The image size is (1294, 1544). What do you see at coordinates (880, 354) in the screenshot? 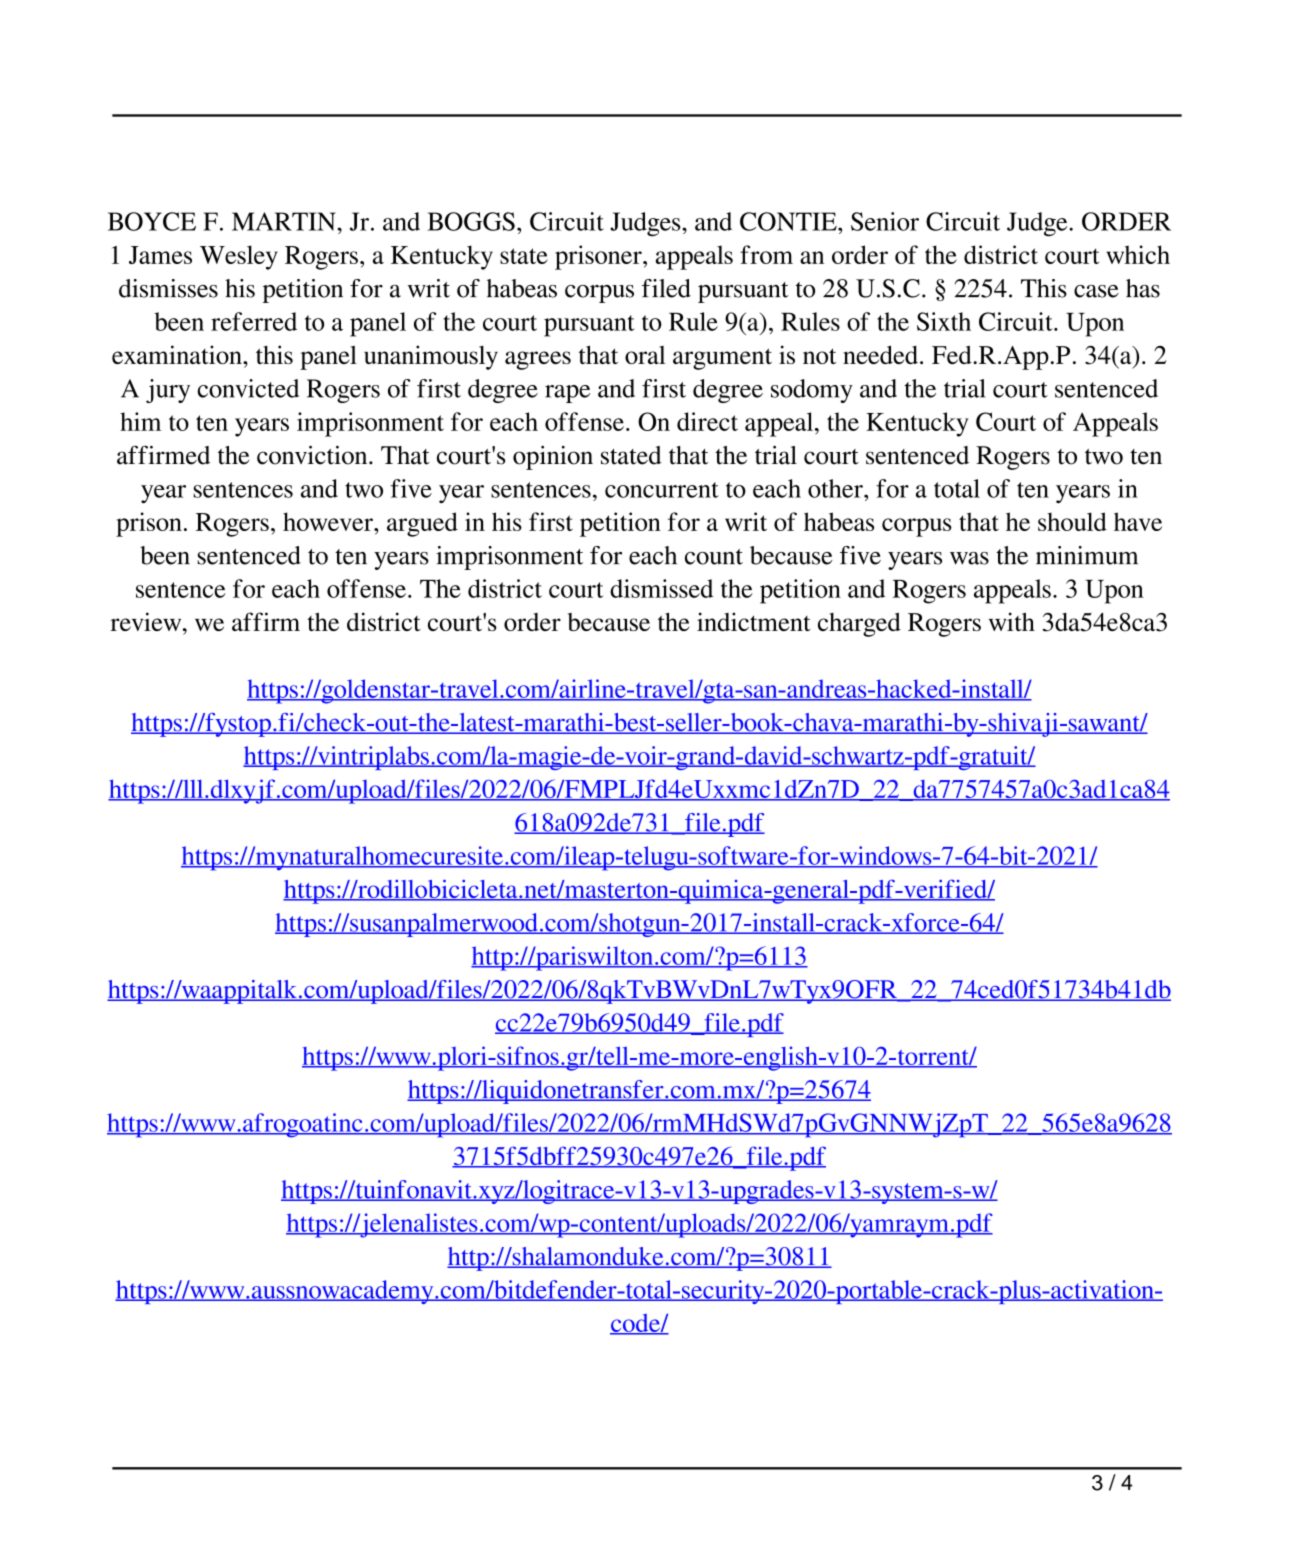
I see `needed` at bounding box center [880, 354].
